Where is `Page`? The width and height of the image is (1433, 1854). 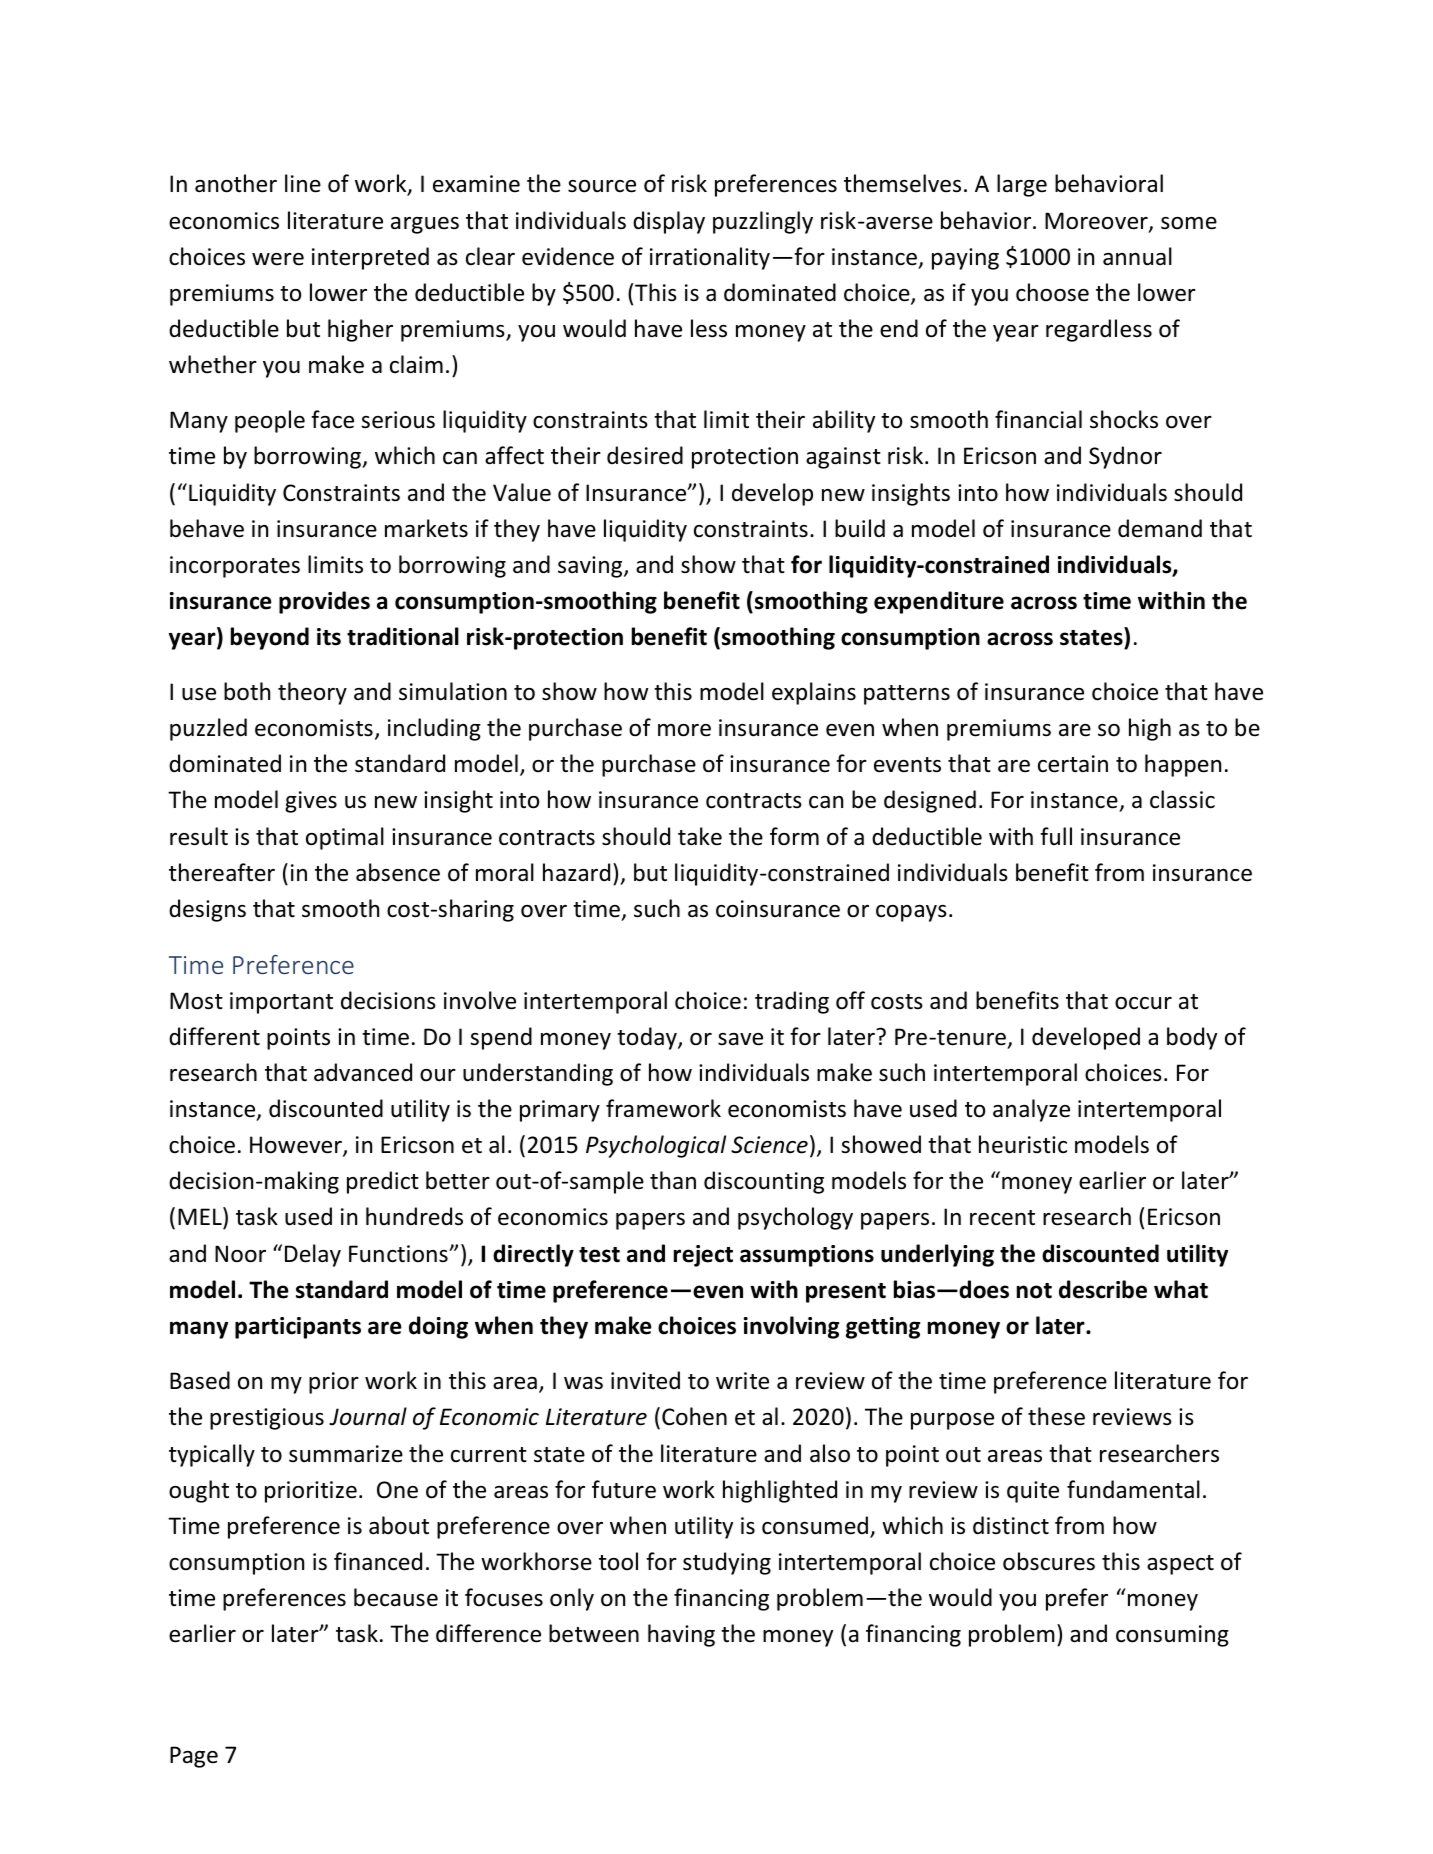
Page is located at coordinates (194, 1757).
